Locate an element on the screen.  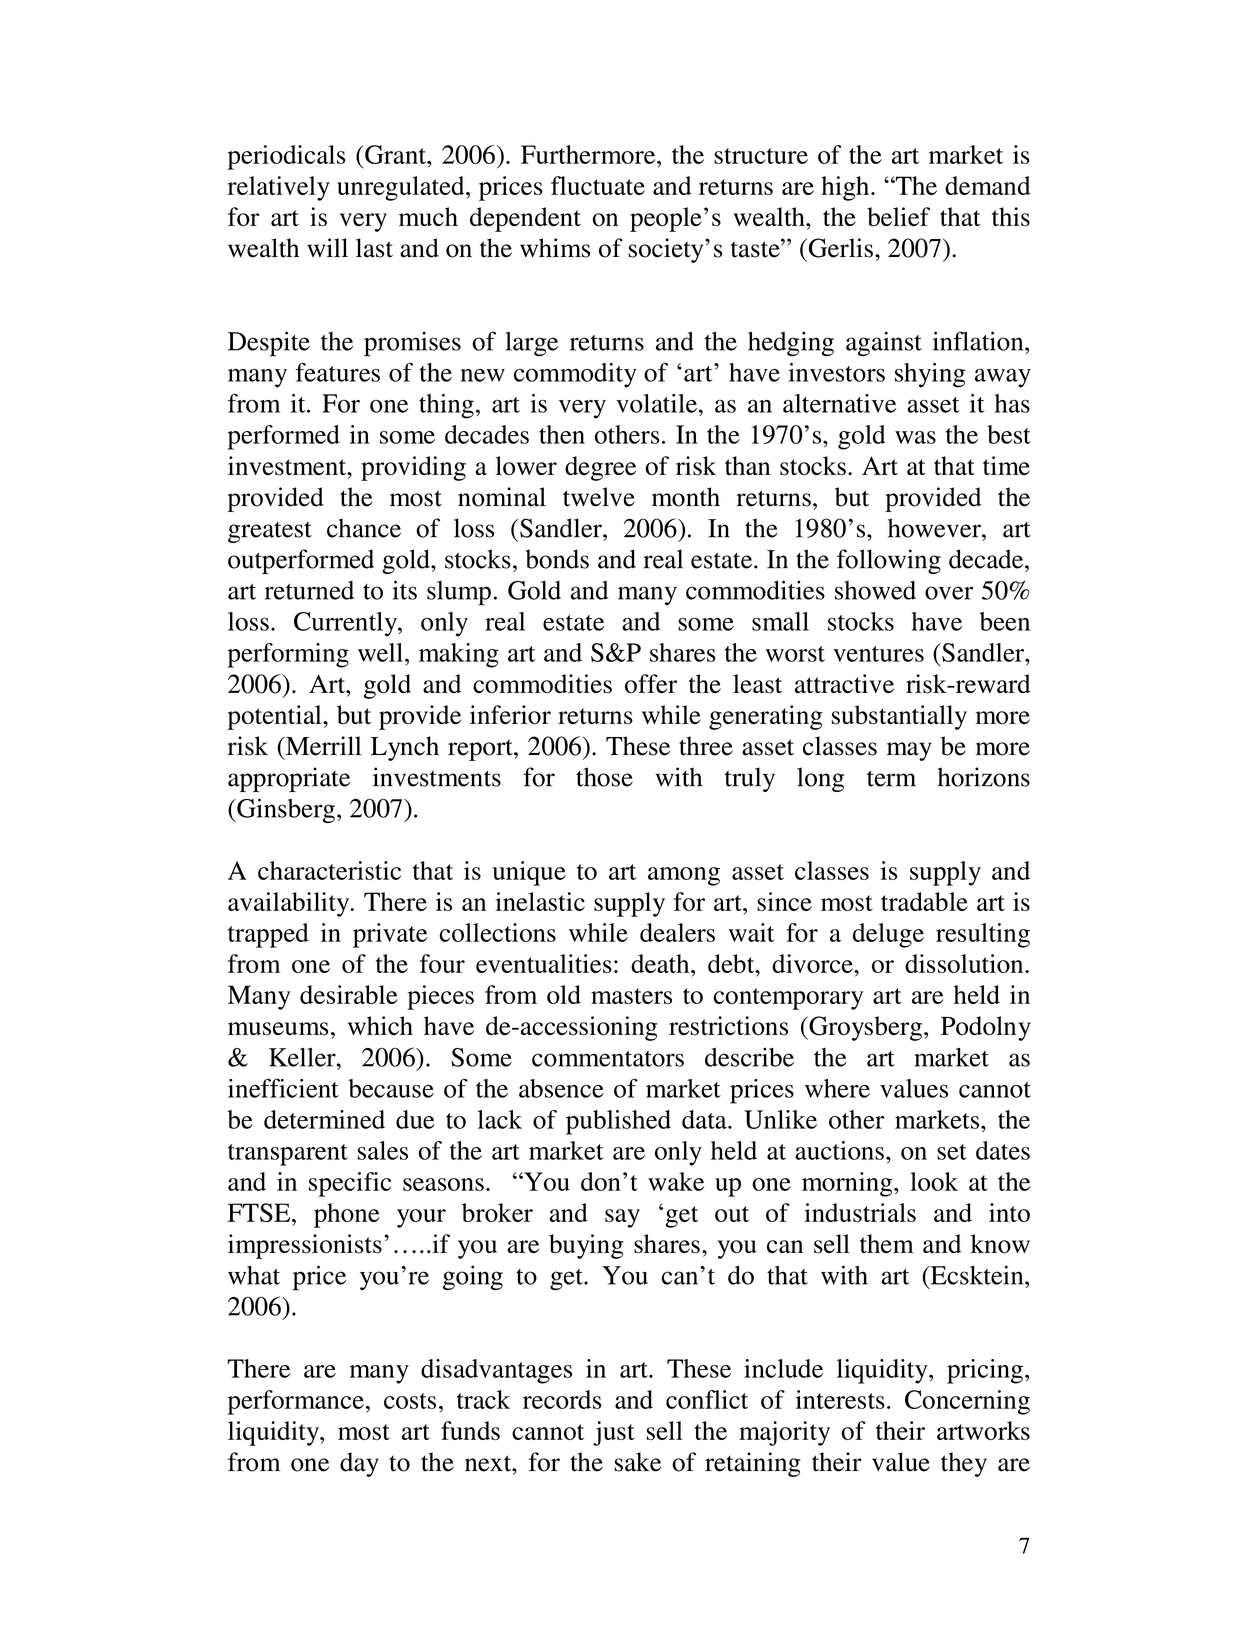
Ginsberg is located at coordinates (285, 810).
